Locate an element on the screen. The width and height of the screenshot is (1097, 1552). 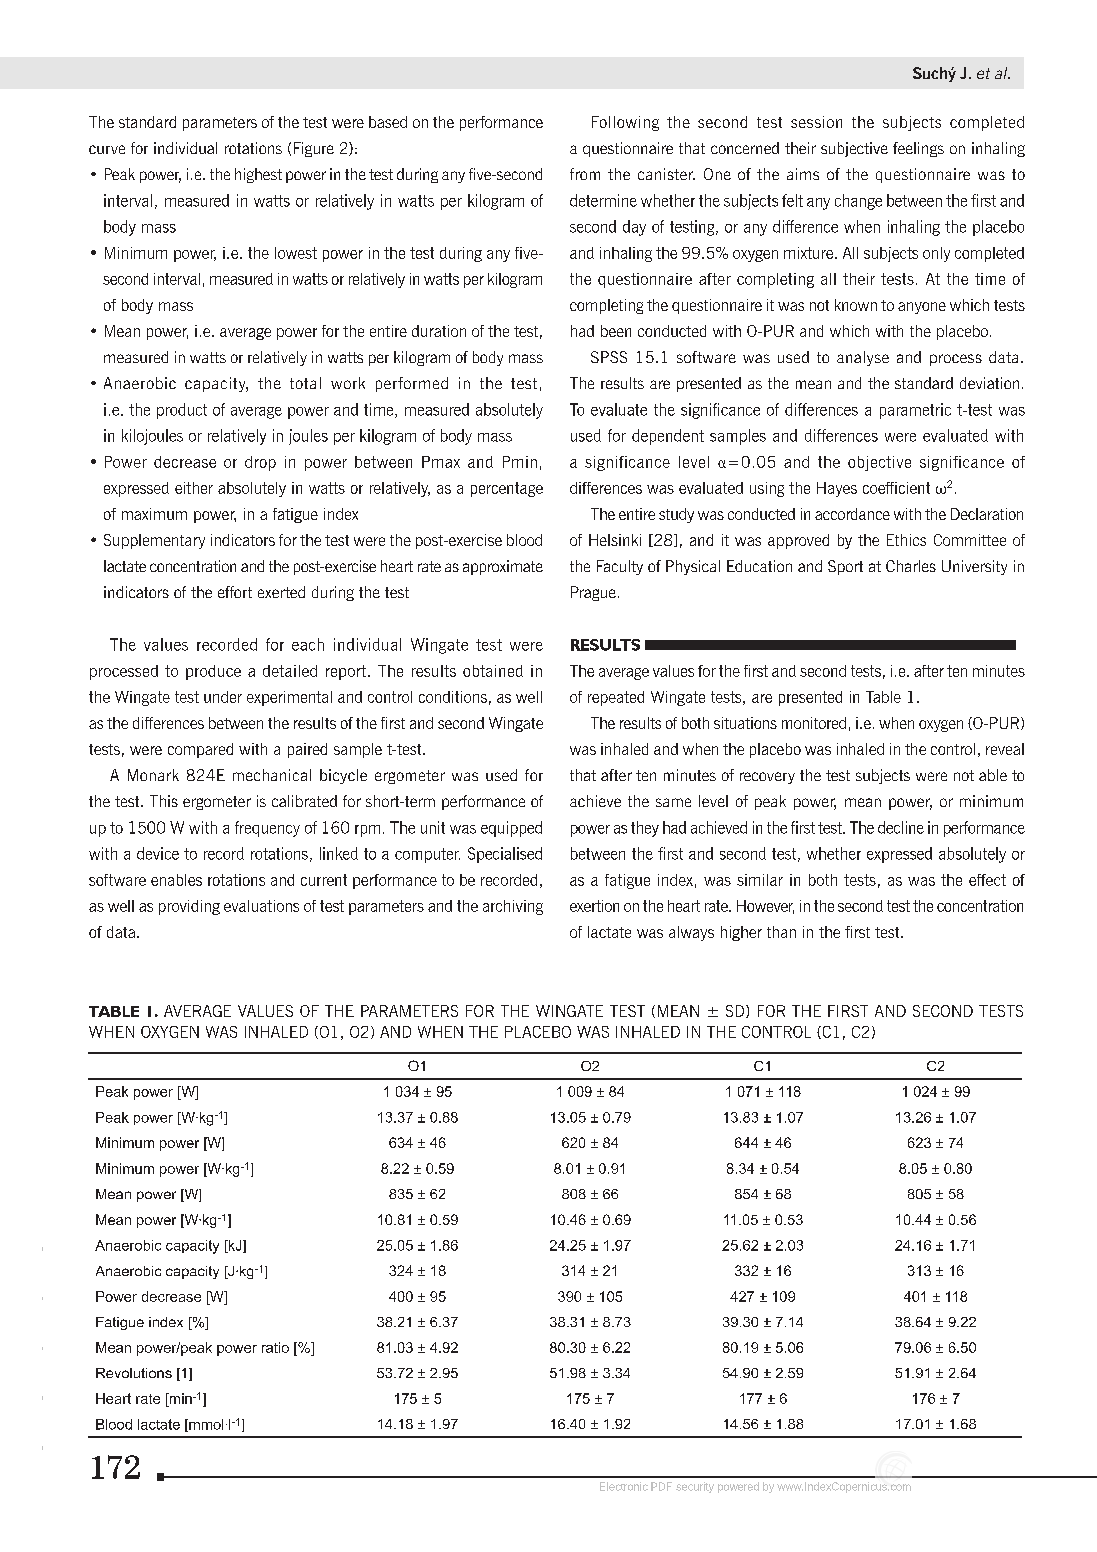
than is located at coordinates (781, 932).
